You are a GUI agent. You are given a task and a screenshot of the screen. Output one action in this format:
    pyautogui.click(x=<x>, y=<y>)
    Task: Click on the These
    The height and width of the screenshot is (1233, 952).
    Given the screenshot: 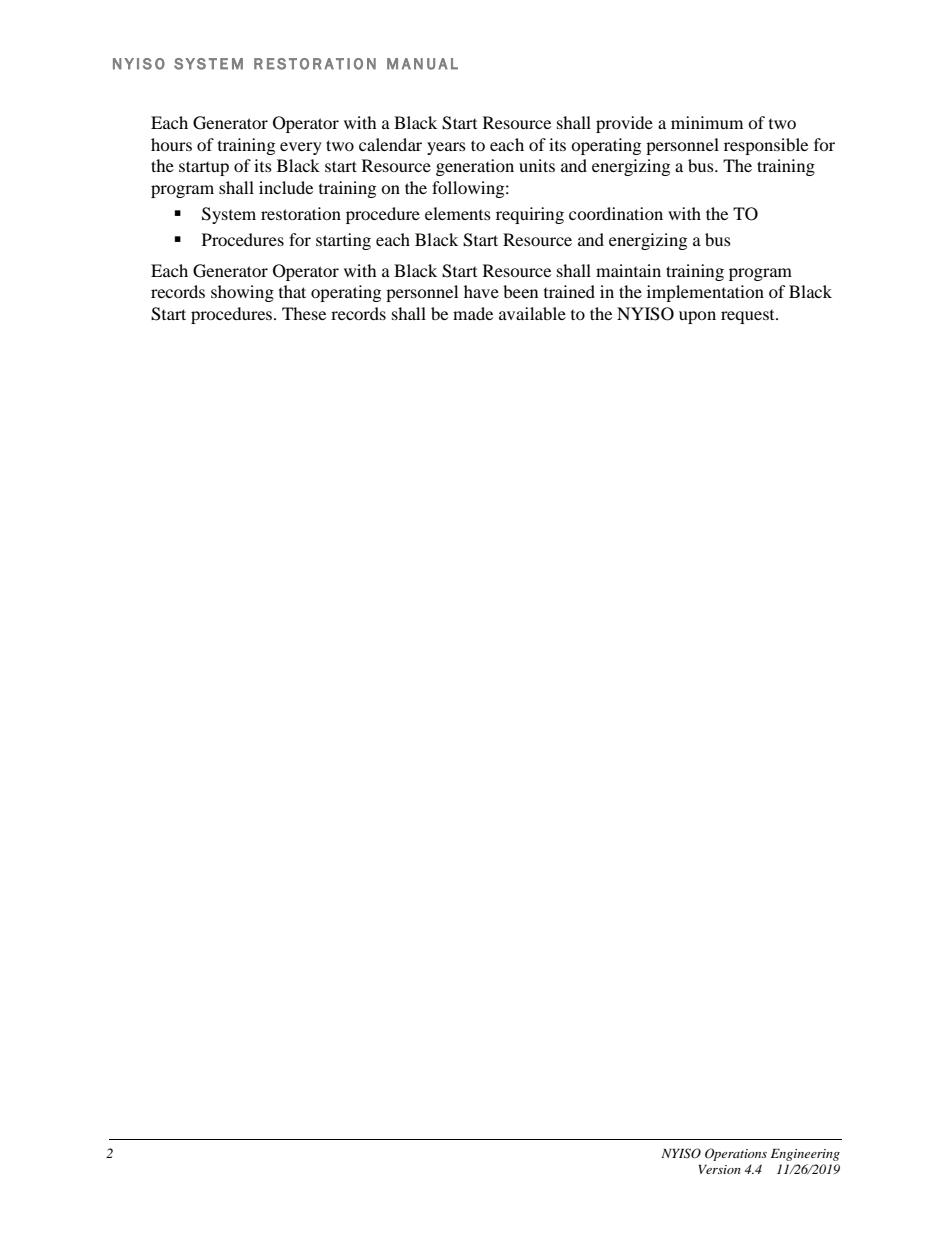 What is the action you would take?
    pyautogui.click(x=304, y=313)
